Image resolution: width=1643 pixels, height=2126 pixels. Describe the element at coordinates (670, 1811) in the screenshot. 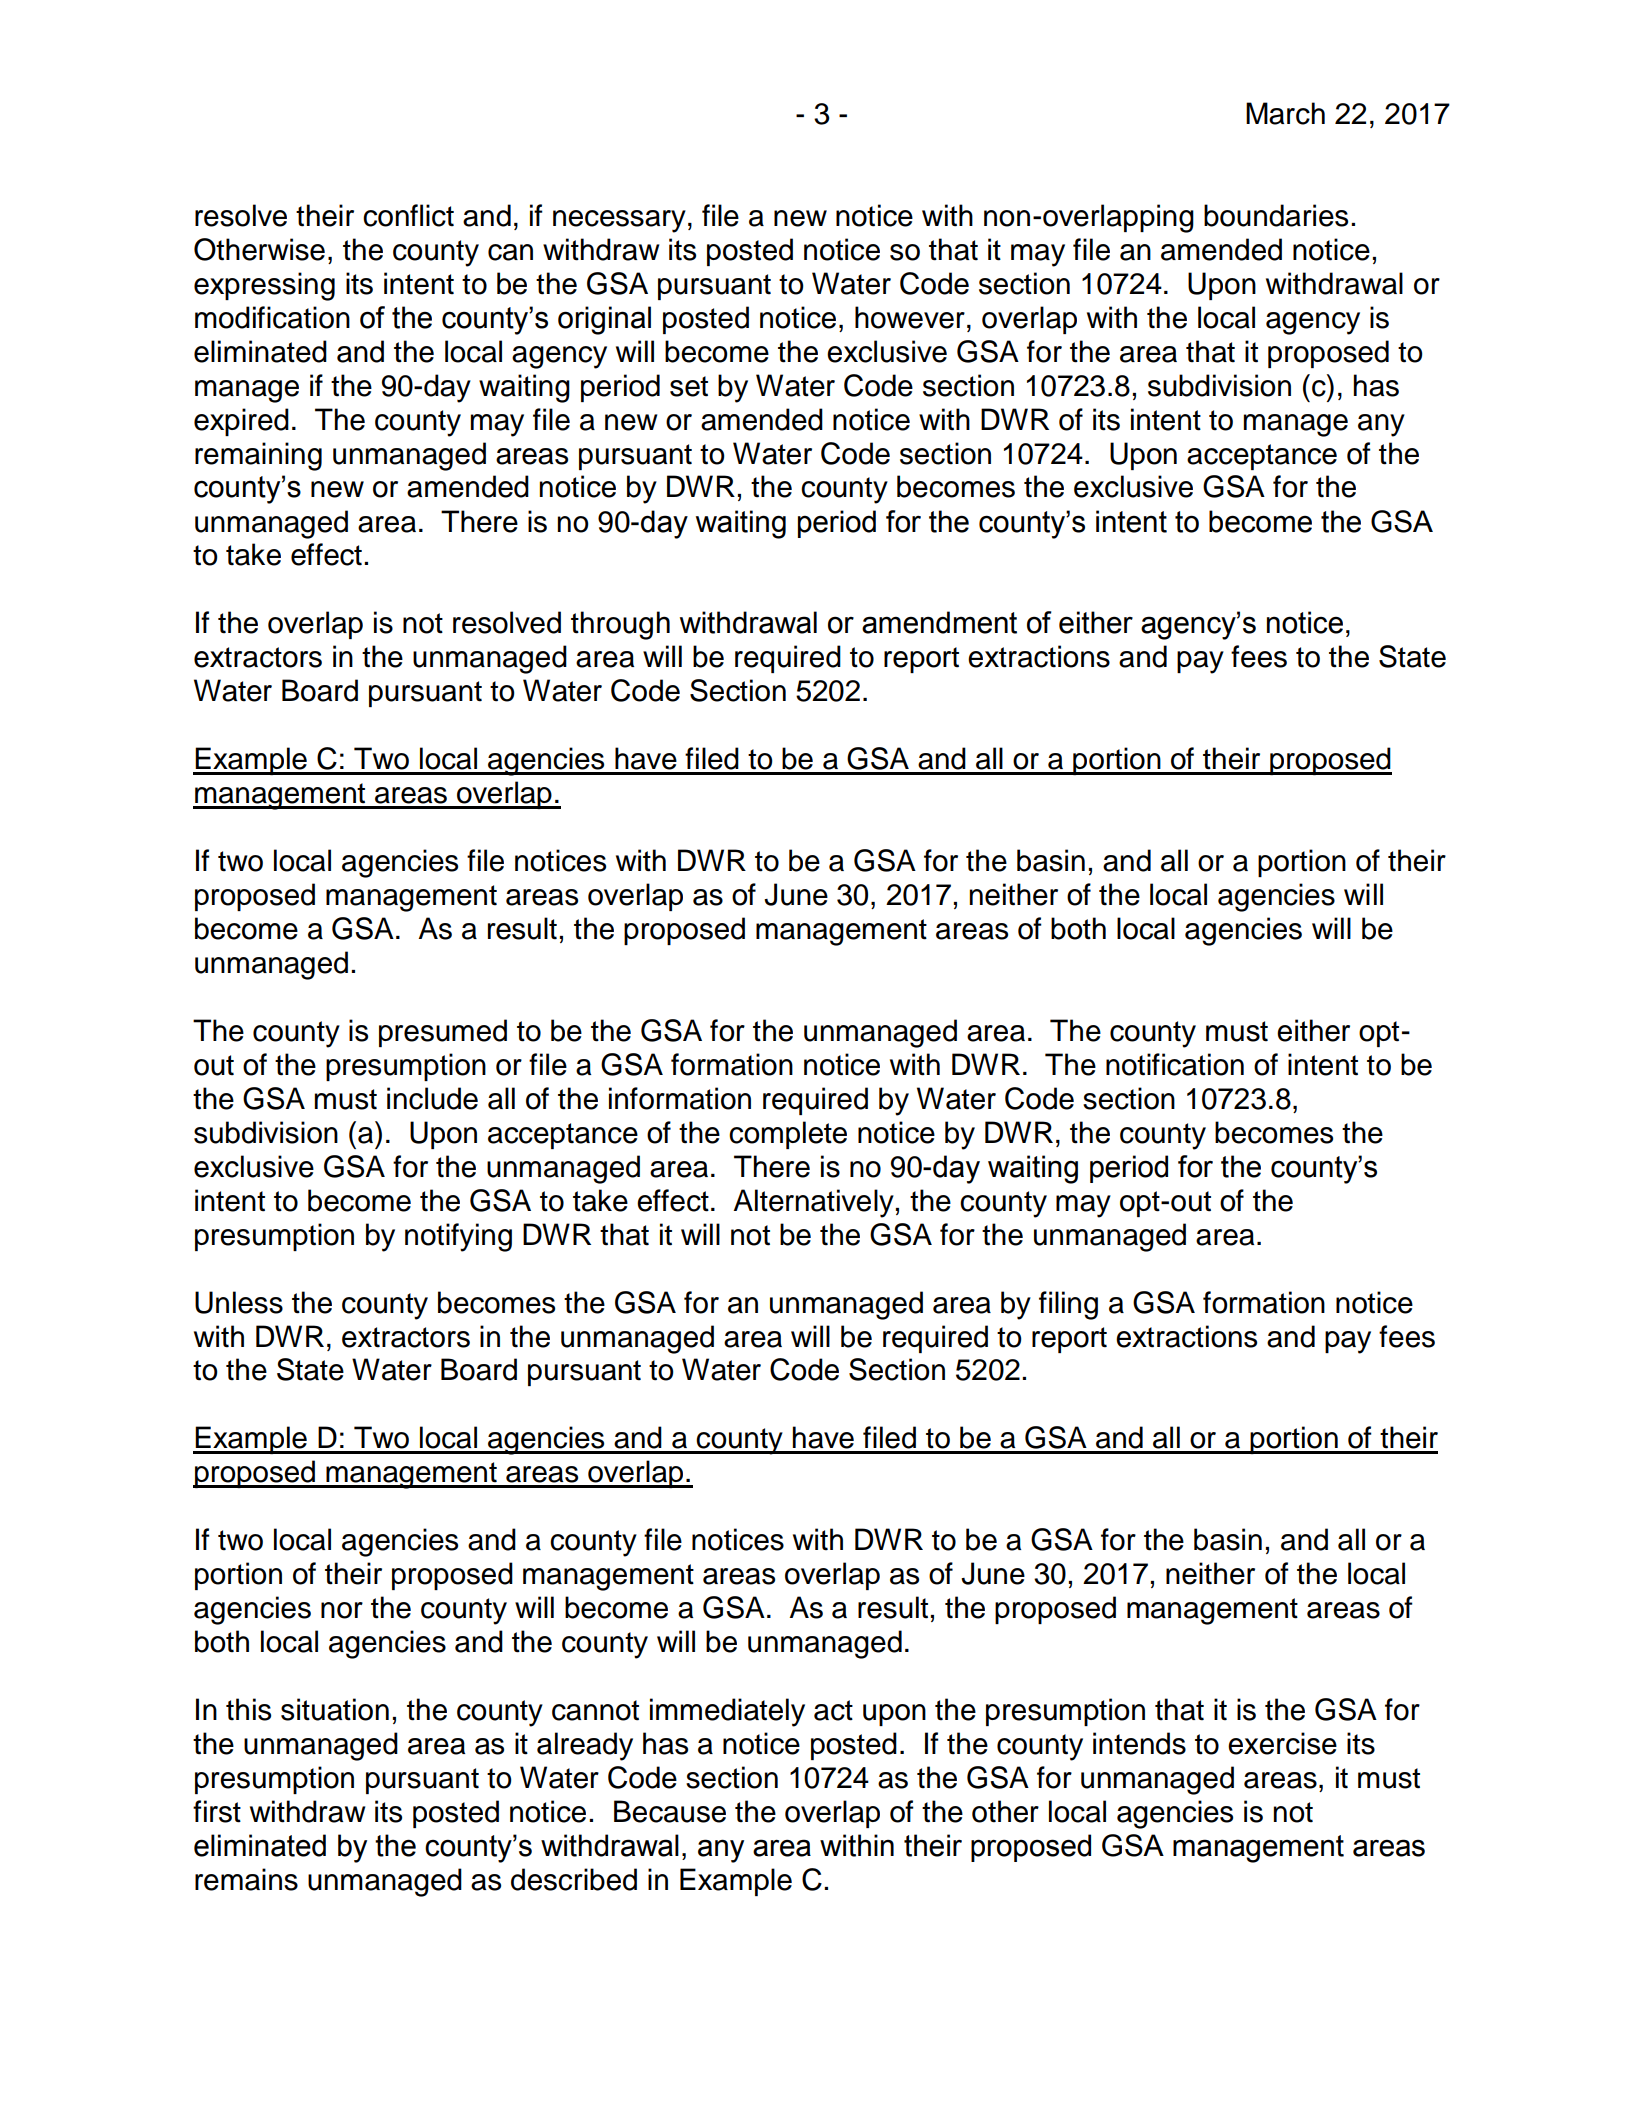

I see `Because` at that location.
